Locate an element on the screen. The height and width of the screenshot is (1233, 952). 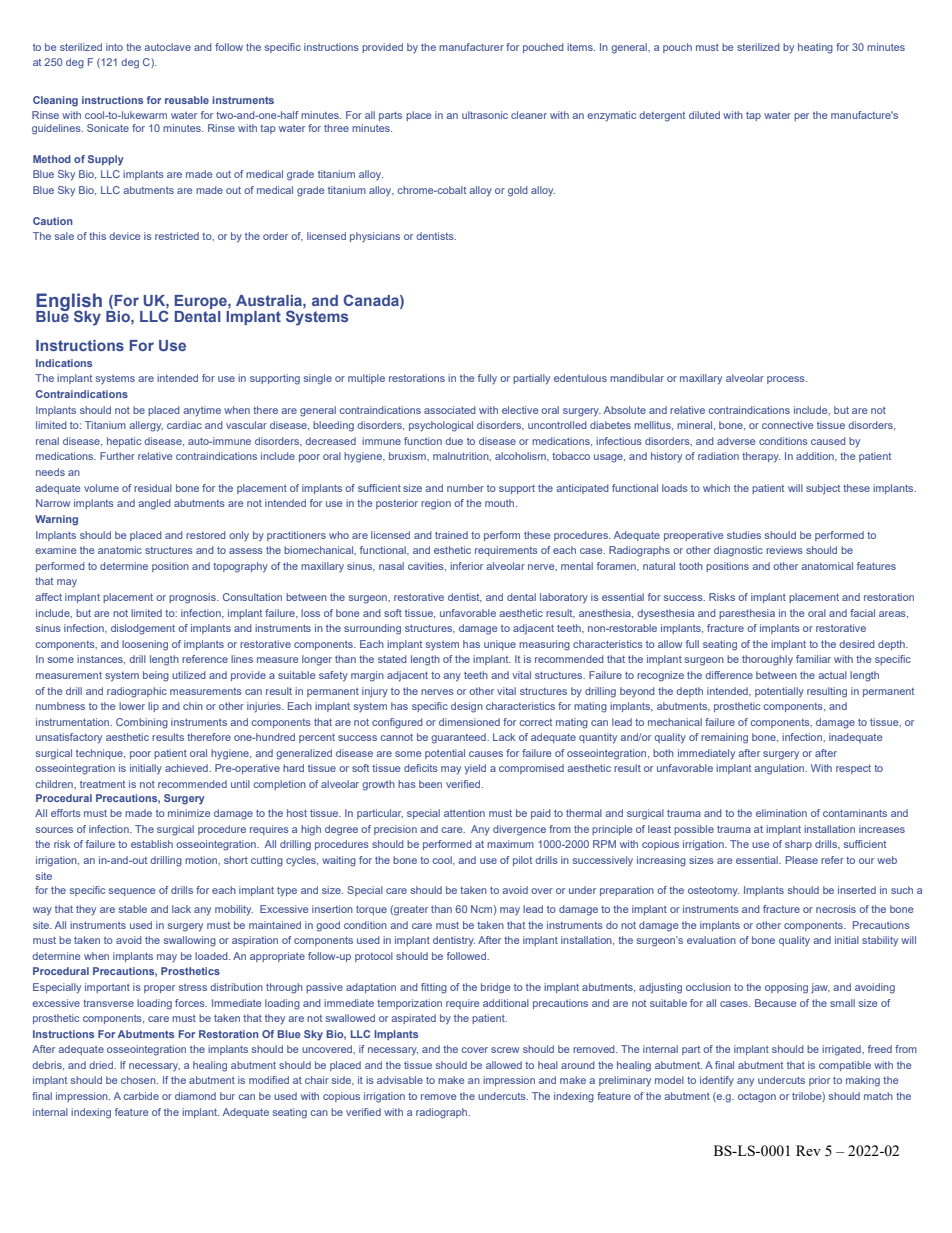
physicians is located at coordinates (375, 237).
